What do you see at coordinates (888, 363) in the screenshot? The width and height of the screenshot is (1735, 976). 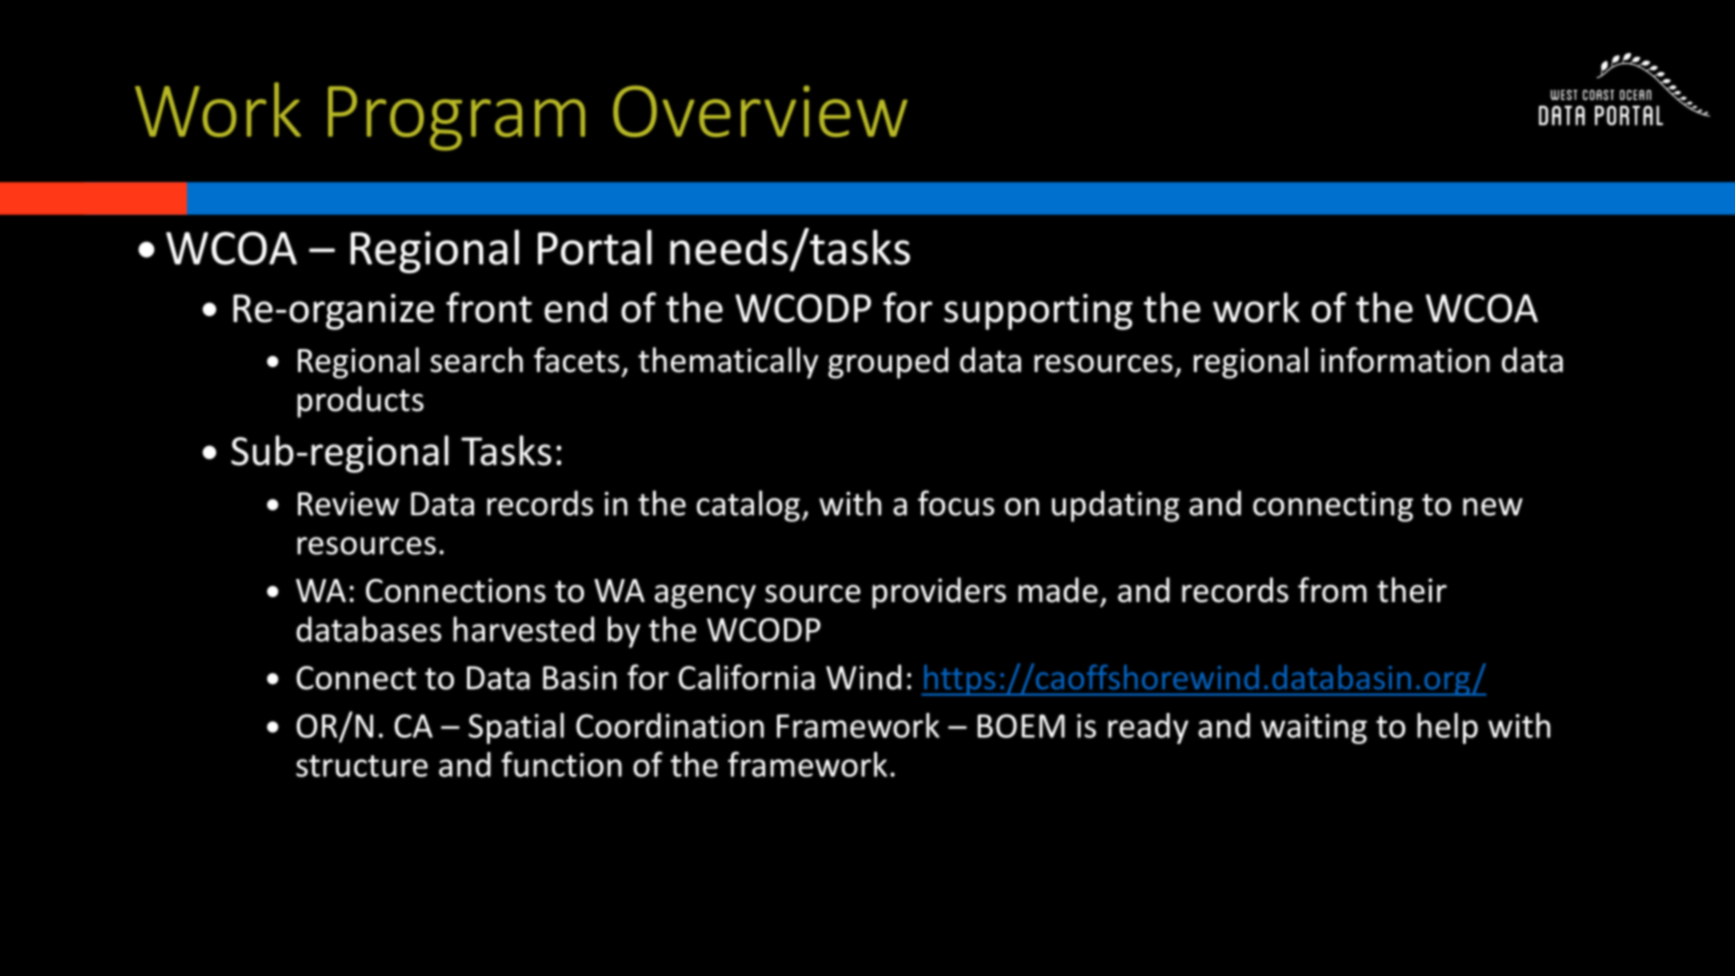 I see `grouped` at bounding box center [888, 363].
